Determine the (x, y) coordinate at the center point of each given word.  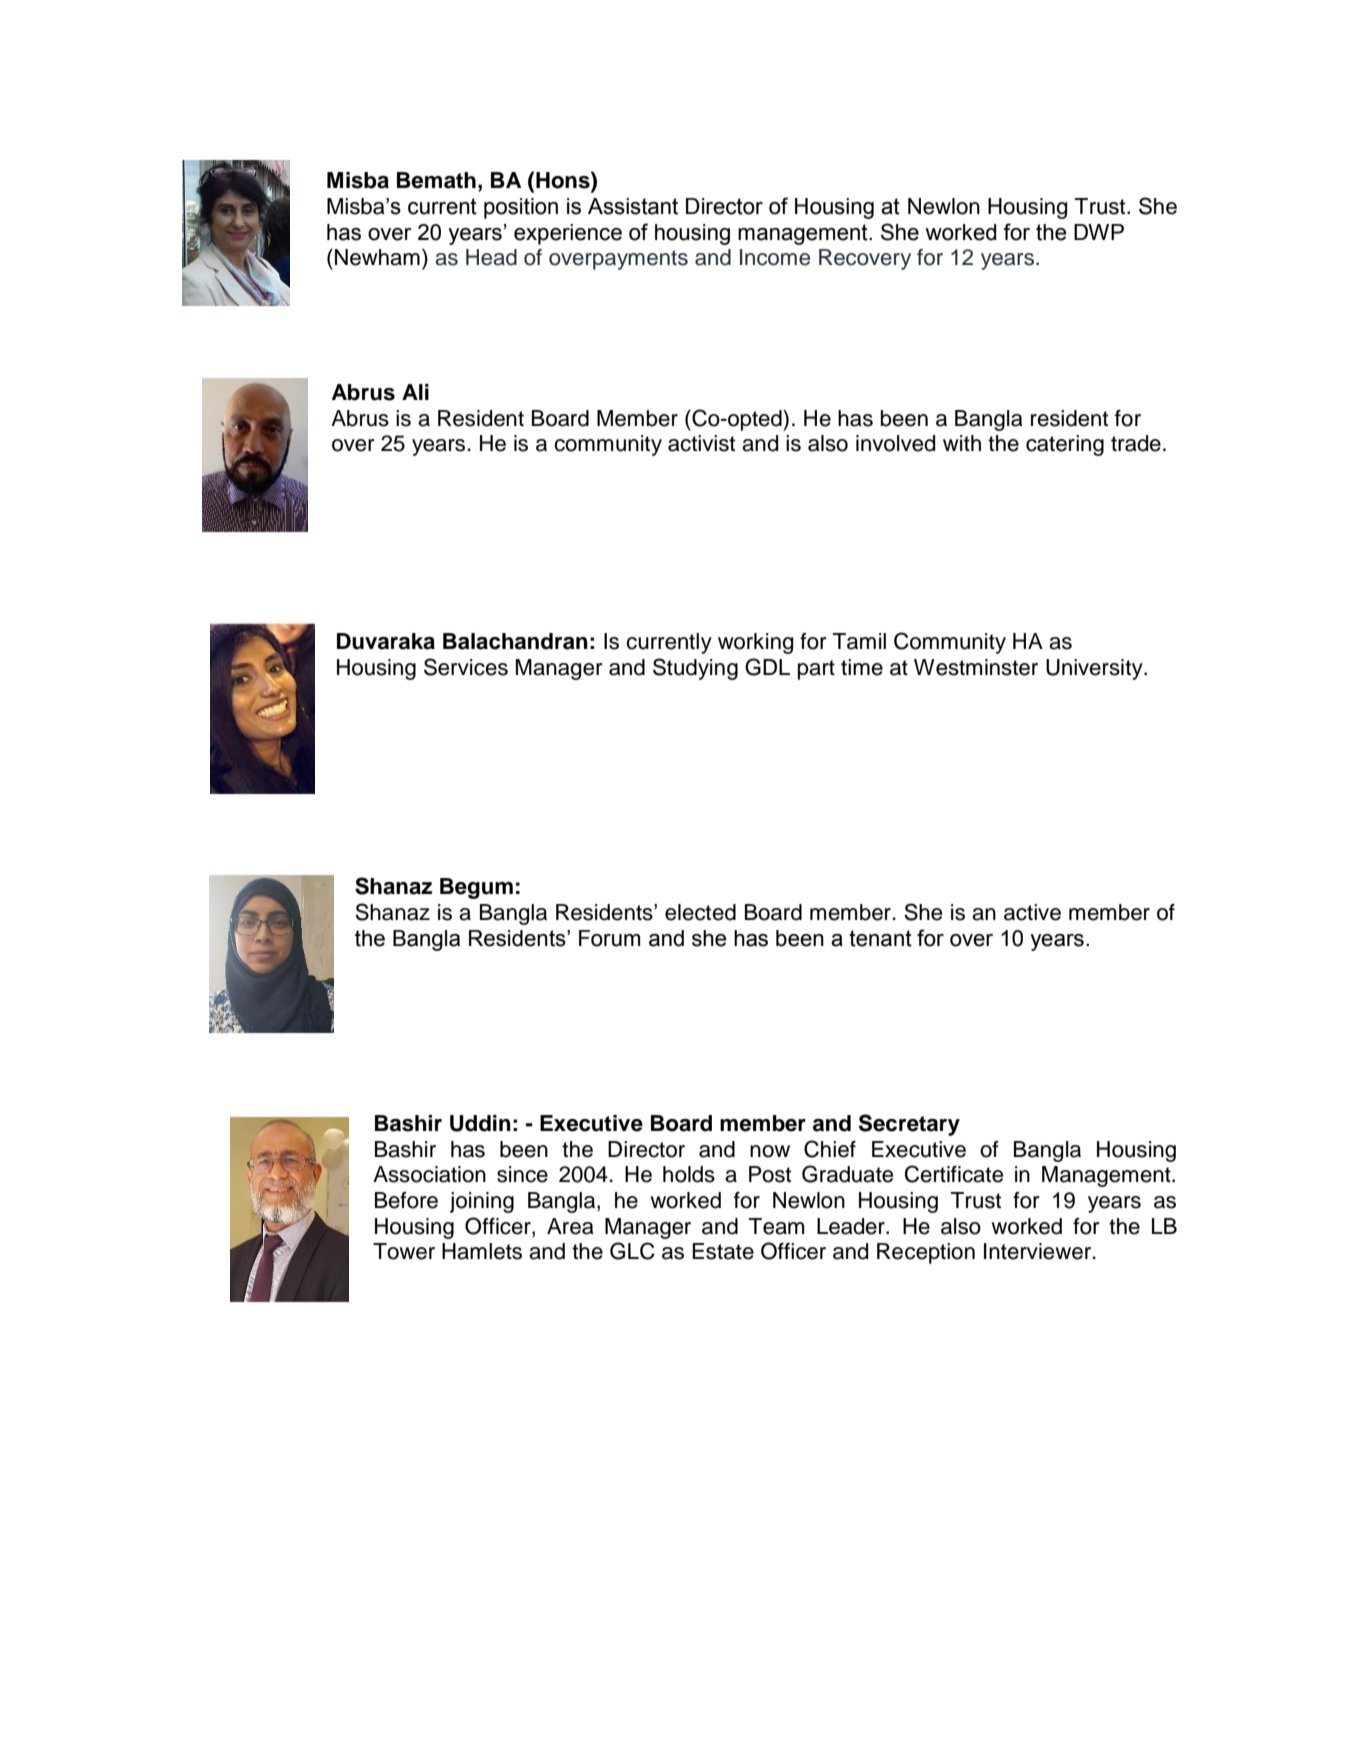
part (816, 670)
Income (775, 257)
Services (466, 667)
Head (491, 257)
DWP (1099, 232)
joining (482, 1202)
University (1095, 669)
